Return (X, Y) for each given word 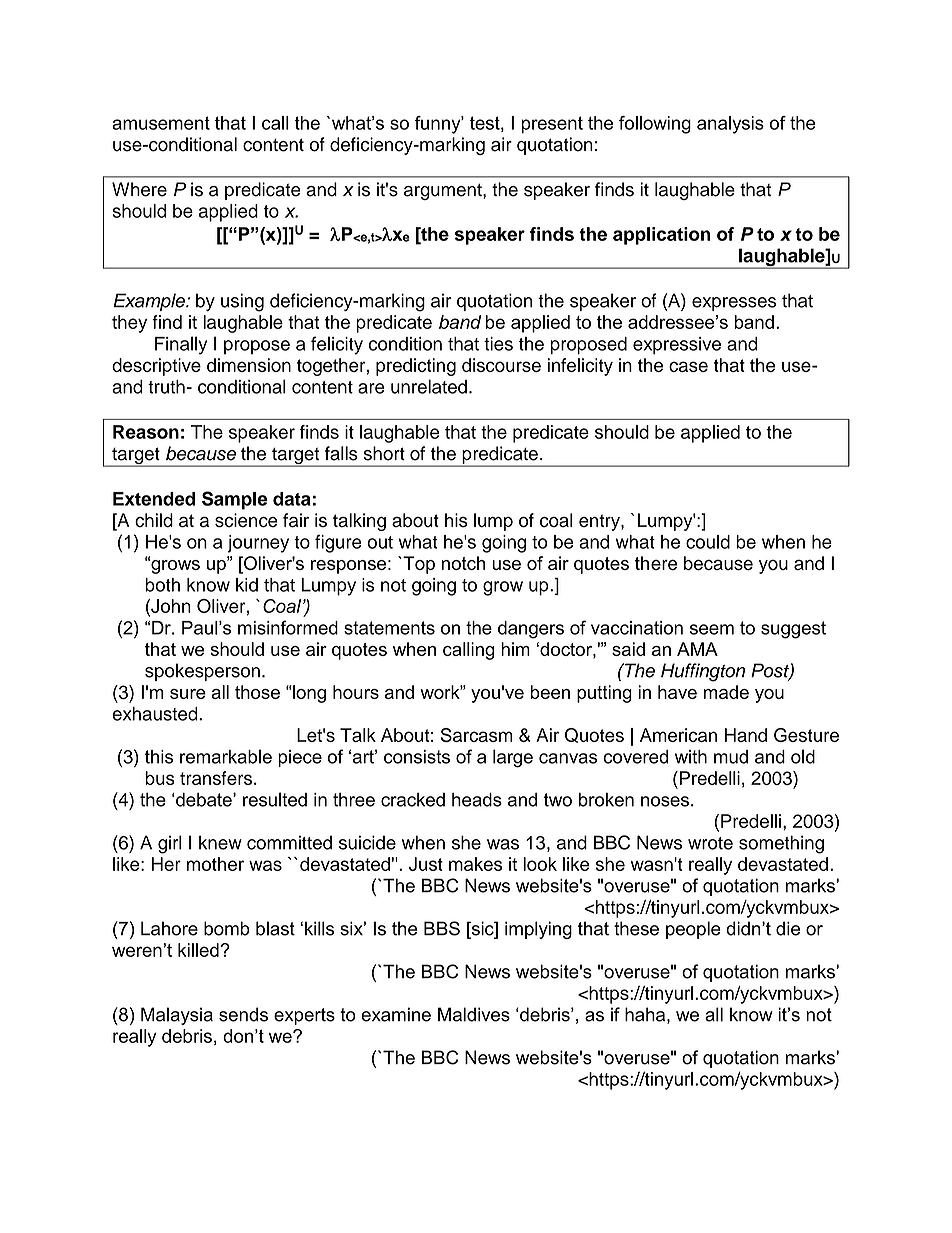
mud (731, 757)
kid (247, 585)
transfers (217, 778)
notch (463, 563)
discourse (501, 365)
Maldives (474, 1014)
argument (444, 192)
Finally (181, 345)
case (688, 366)
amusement (161, 123)
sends (243, 1014)
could (708, 542)
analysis (730, 125)
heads (477, 800)
